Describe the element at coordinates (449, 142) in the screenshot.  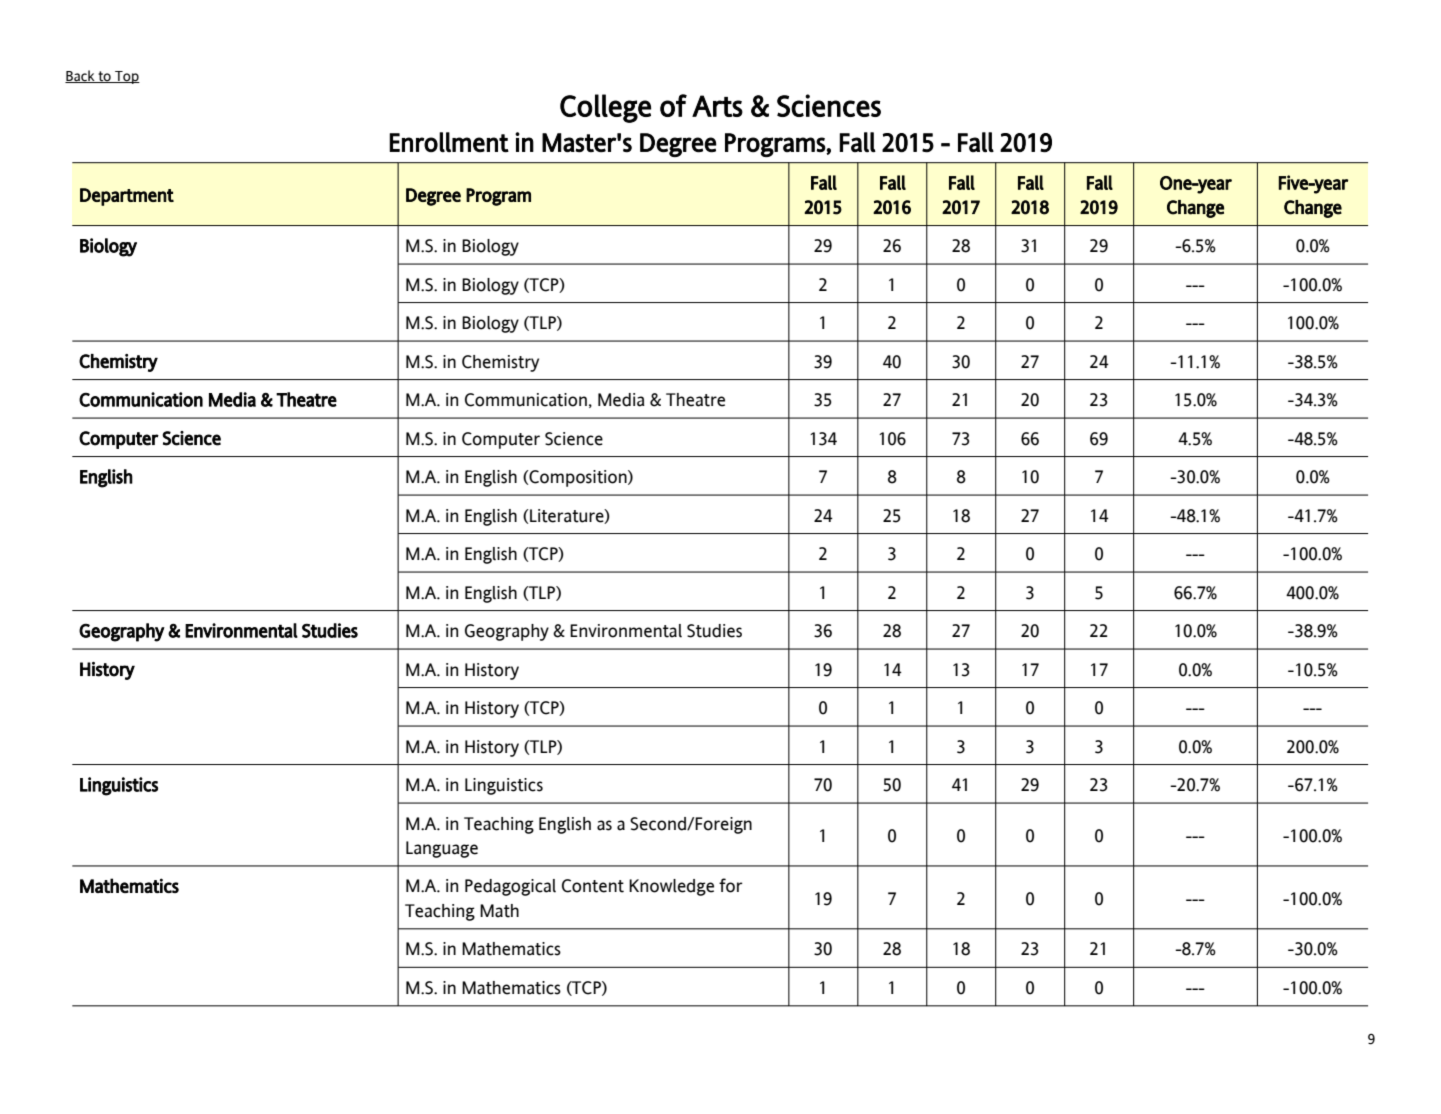
I see `Enrollment` at that location.
